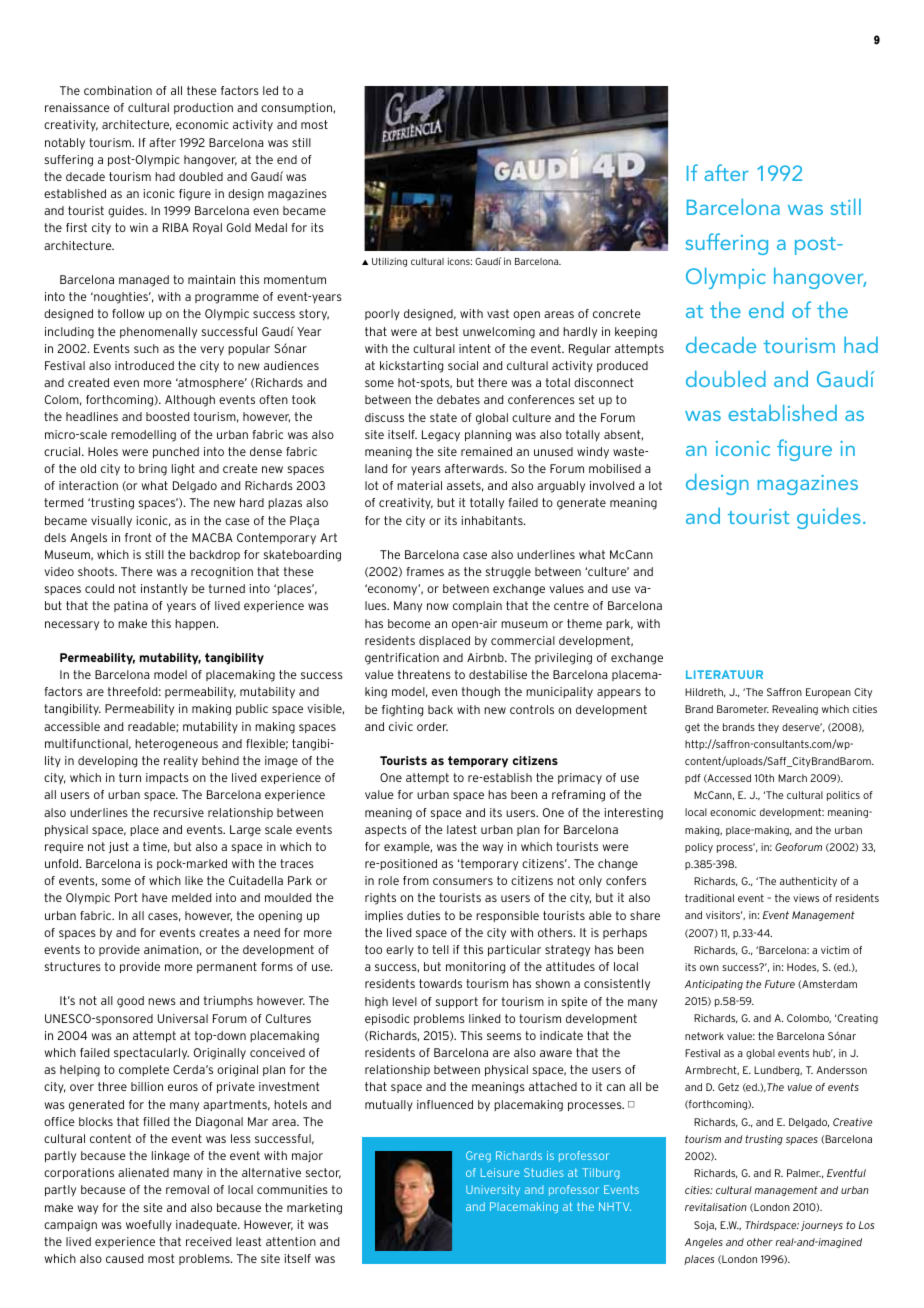 Image resolution: width=924 pixels, height=1308 pixels. What do you see at coordinates (203, 108) in the screenshot?
I see `production` at bounding box center [203, 108].
